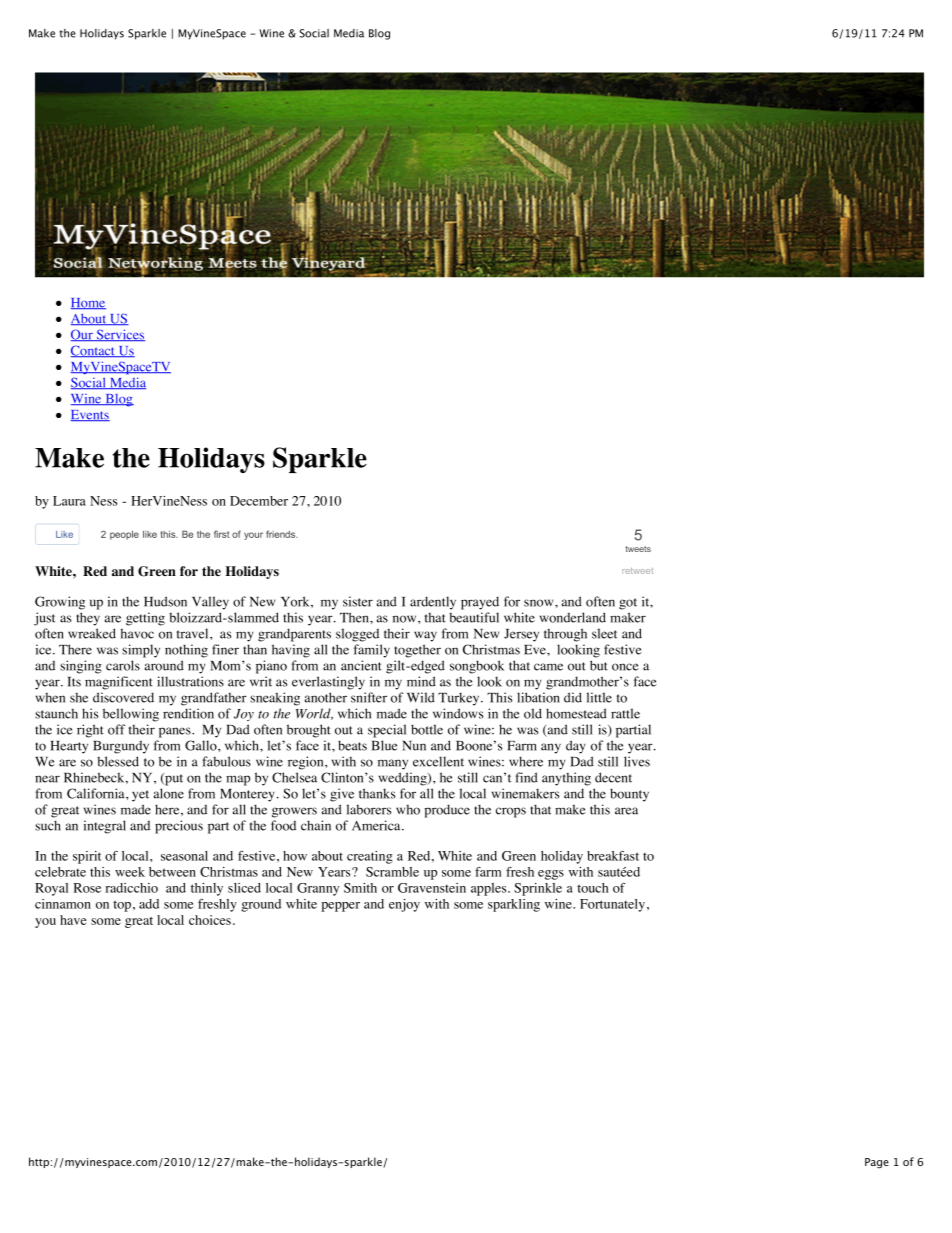 The image size is (952, 1233). Describe the element at coordinates (120, 335) in the image. I see `Services` at that location.
